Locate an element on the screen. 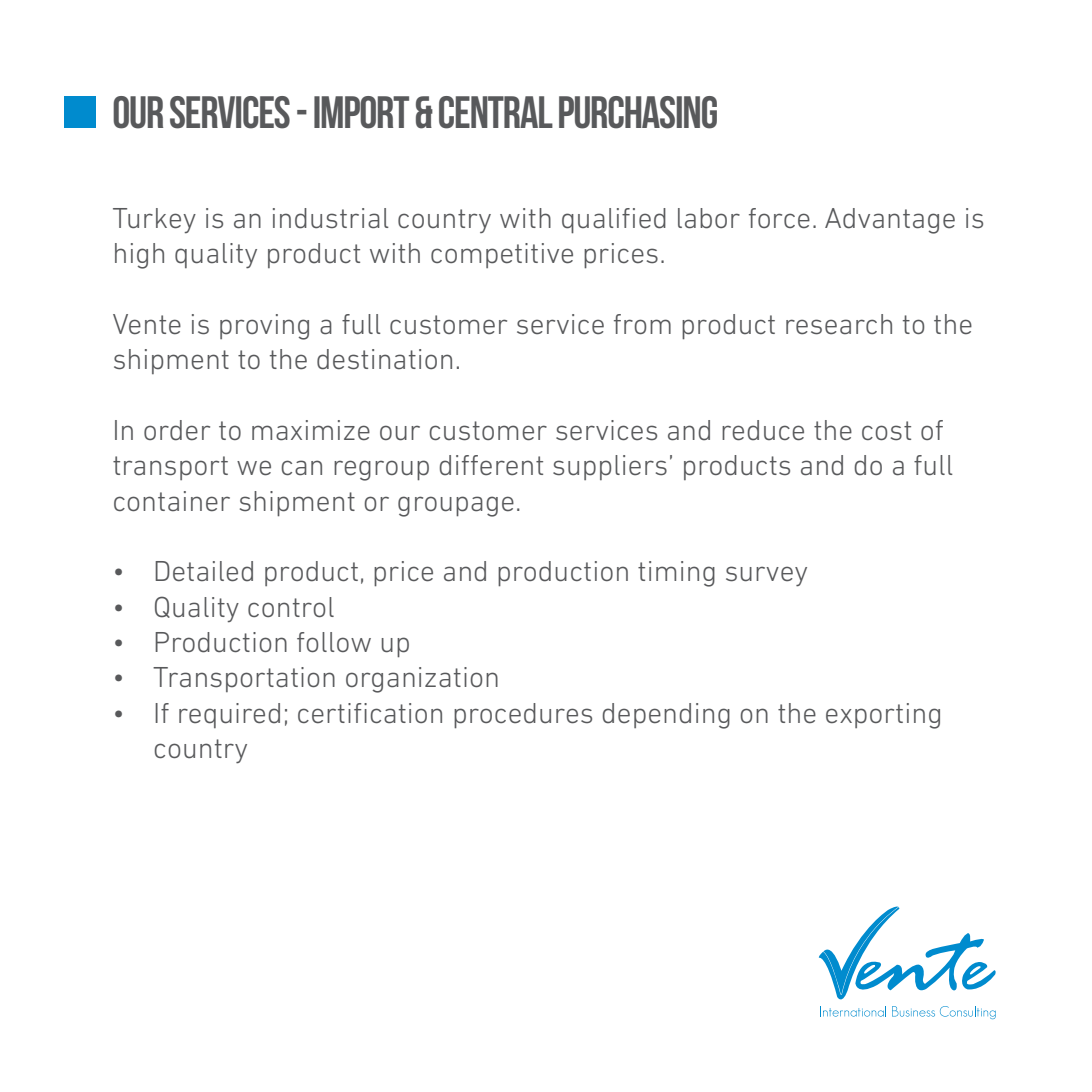 The height and width of the screenshot is (1092, 1092). import is located at coordinates (361, 112).
